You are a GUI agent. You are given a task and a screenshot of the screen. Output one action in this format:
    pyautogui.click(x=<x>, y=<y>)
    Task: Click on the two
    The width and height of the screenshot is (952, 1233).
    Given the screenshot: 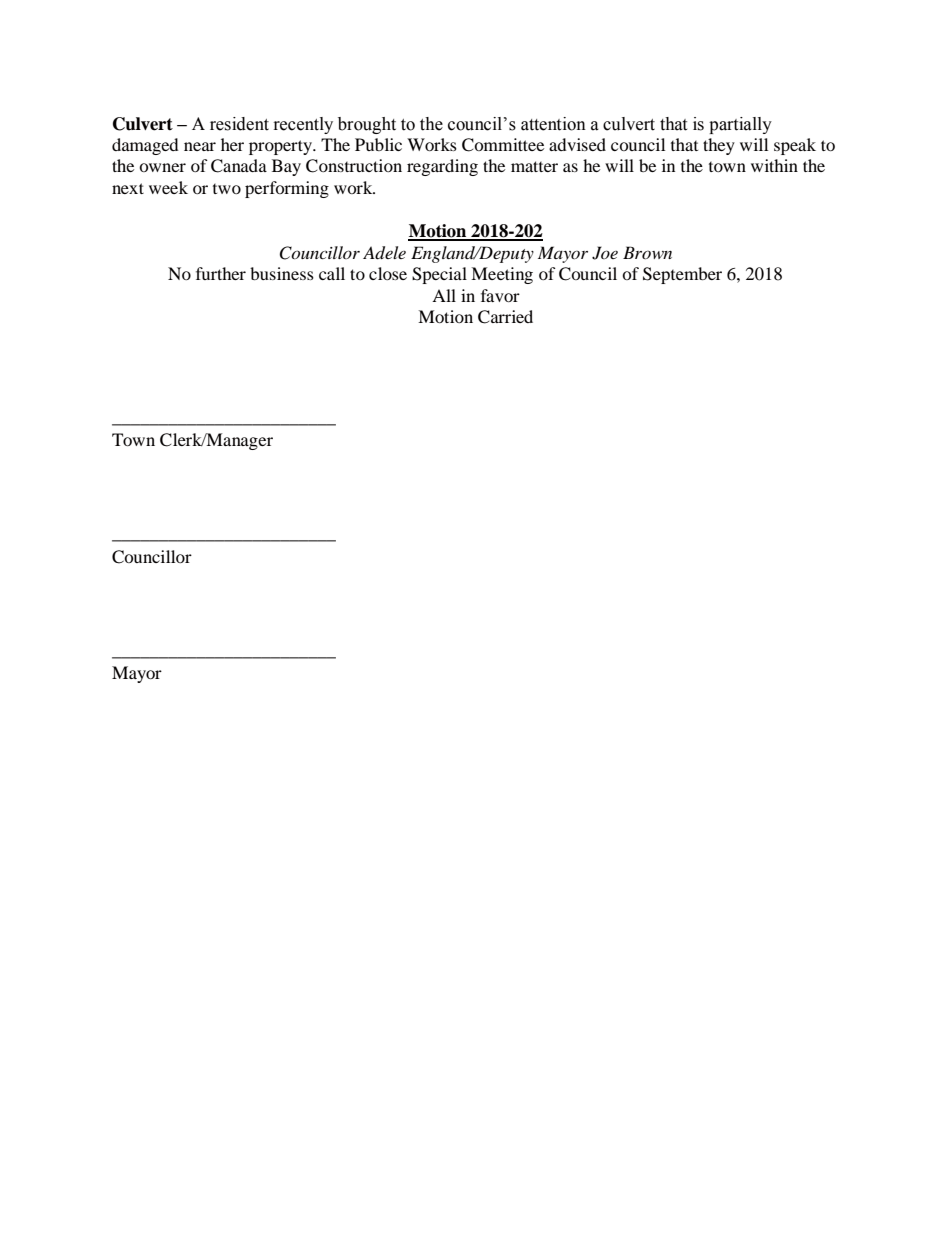 What is the action you would take?
    pyautogui.click(x=227, y=189)
